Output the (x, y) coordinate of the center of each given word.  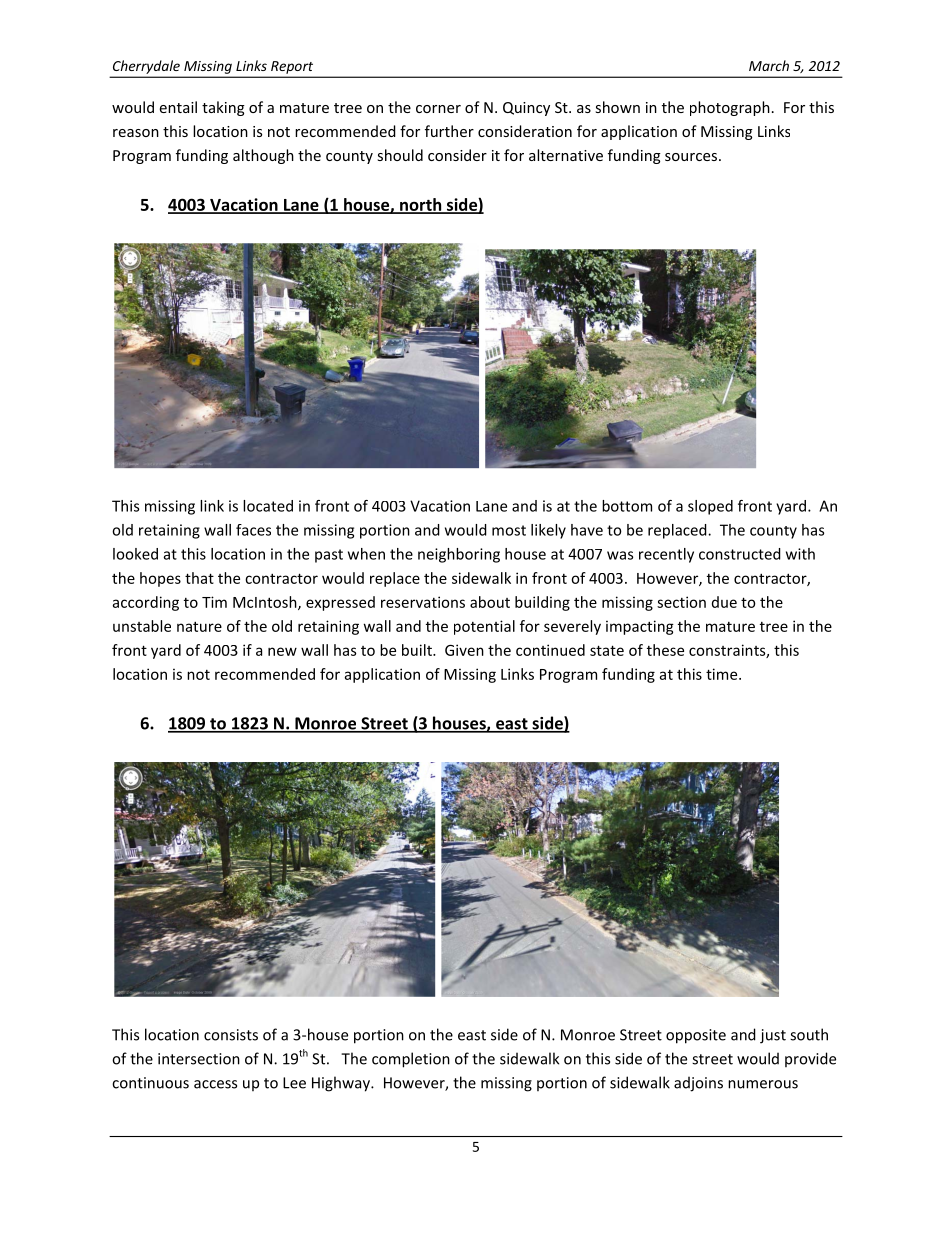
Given (464, 650)
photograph (730, 108)
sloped (710, 507)
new (282, 651)
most (509, 530)
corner (438, 109)
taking (223, 108)
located (268, 506)
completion (411, 1060)
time (723, 674)
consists (231, 1035)
